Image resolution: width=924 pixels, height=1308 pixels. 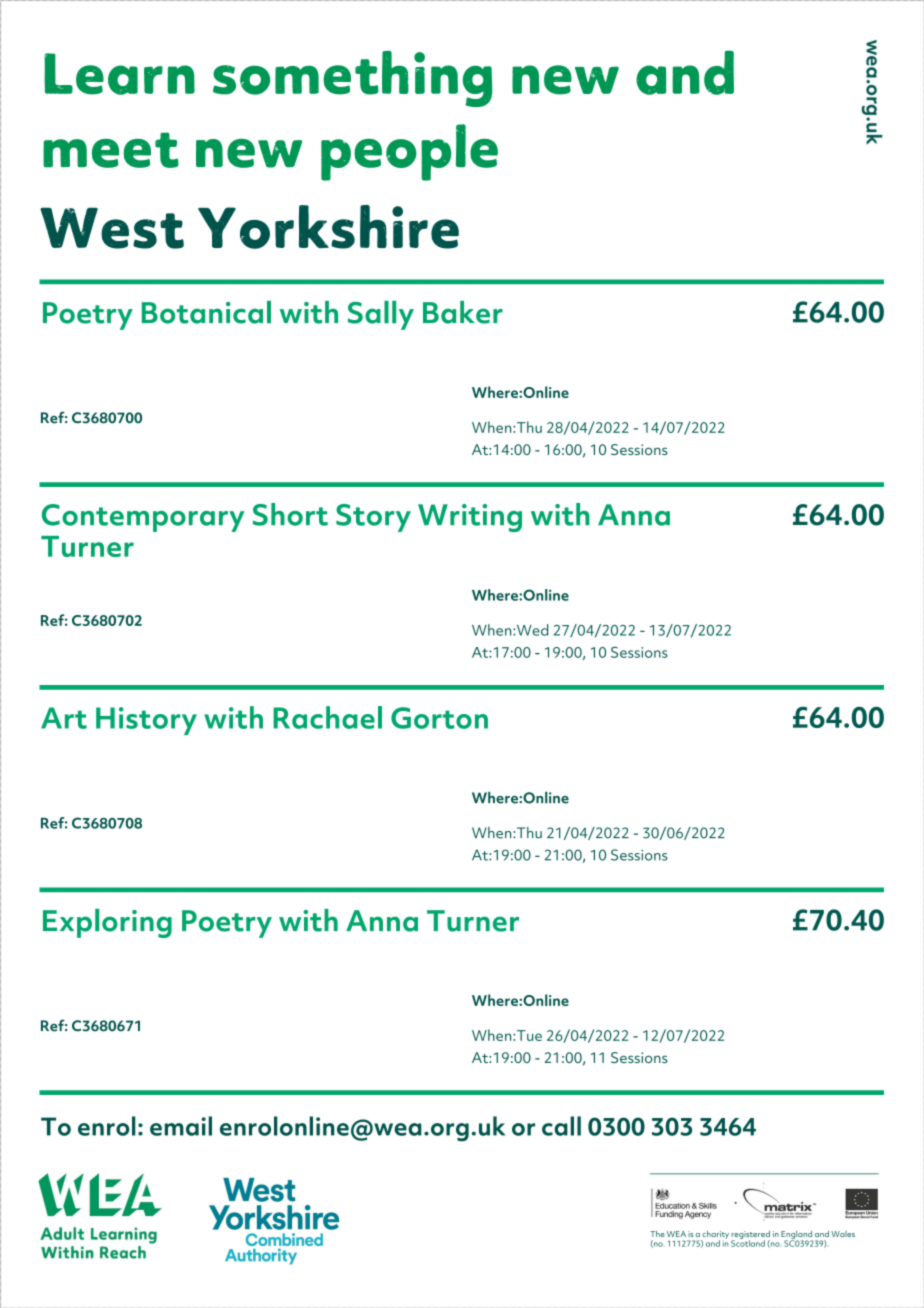 What do you see at coordinates (119, 74) in the screenshot?
I see `Learn` at bounding box center [119, 74].
